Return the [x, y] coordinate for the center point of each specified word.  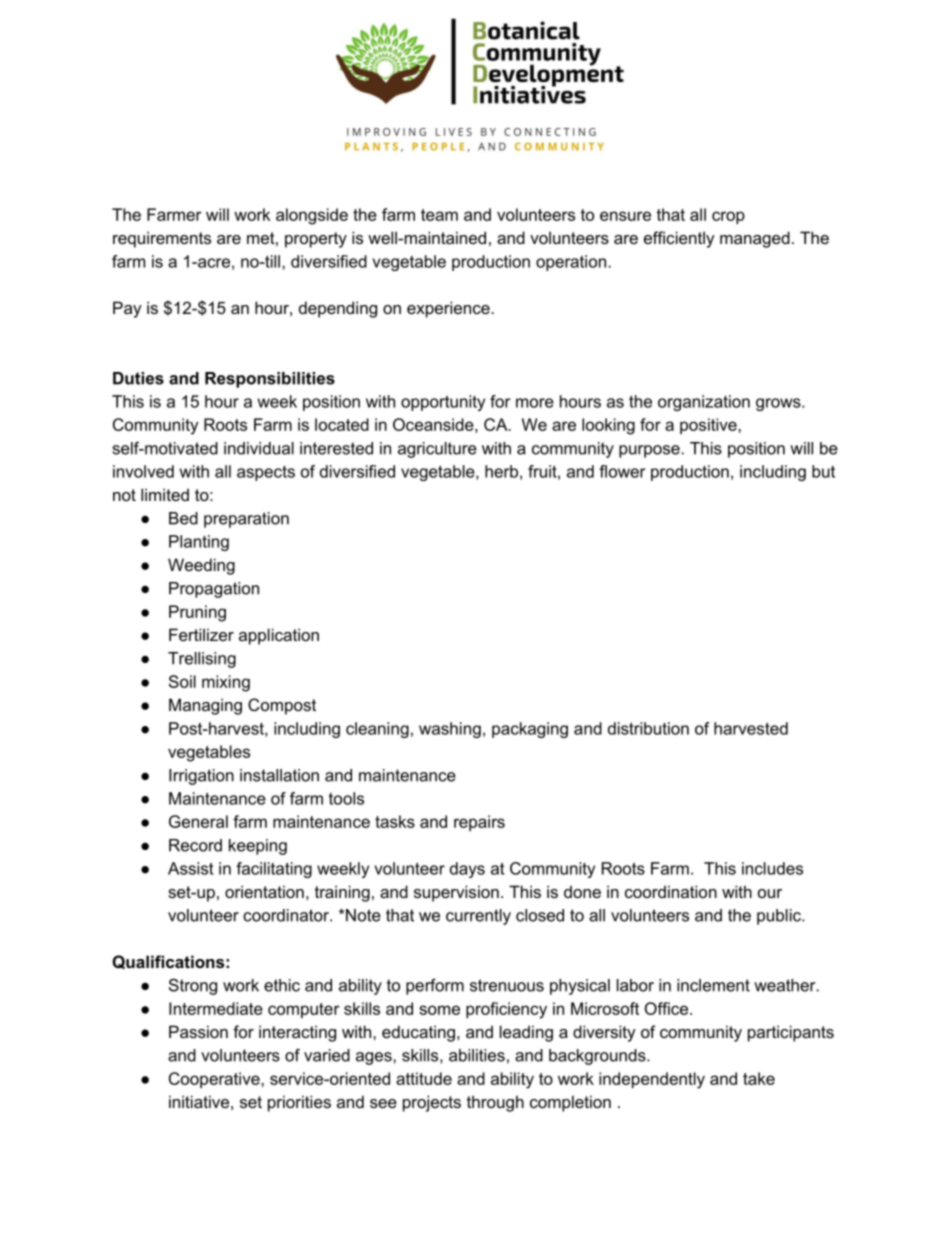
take [759, 1078]
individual [259, 448]
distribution [648, 728]
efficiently [679, 239]
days [467, 870]
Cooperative [215, 1080]
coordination [671, 891]
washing [450, 730]
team [439, 215]
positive [709, 426]
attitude [424, 1078]
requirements [162, 239]
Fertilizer [201, 634]
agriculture [437, 450]
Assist [190, 868]
